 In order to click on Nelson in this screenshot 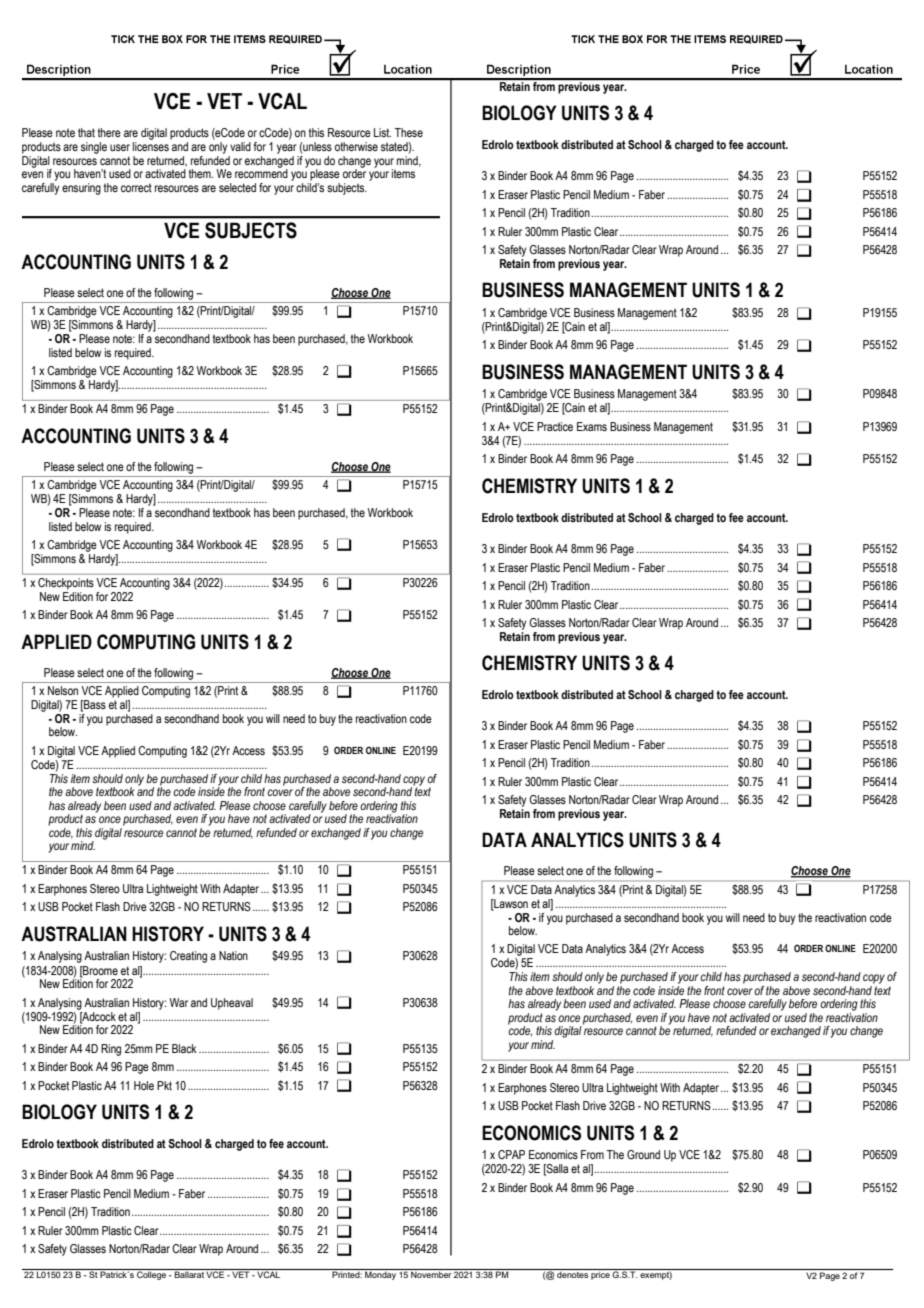, I will do `click(63, 690)`.
